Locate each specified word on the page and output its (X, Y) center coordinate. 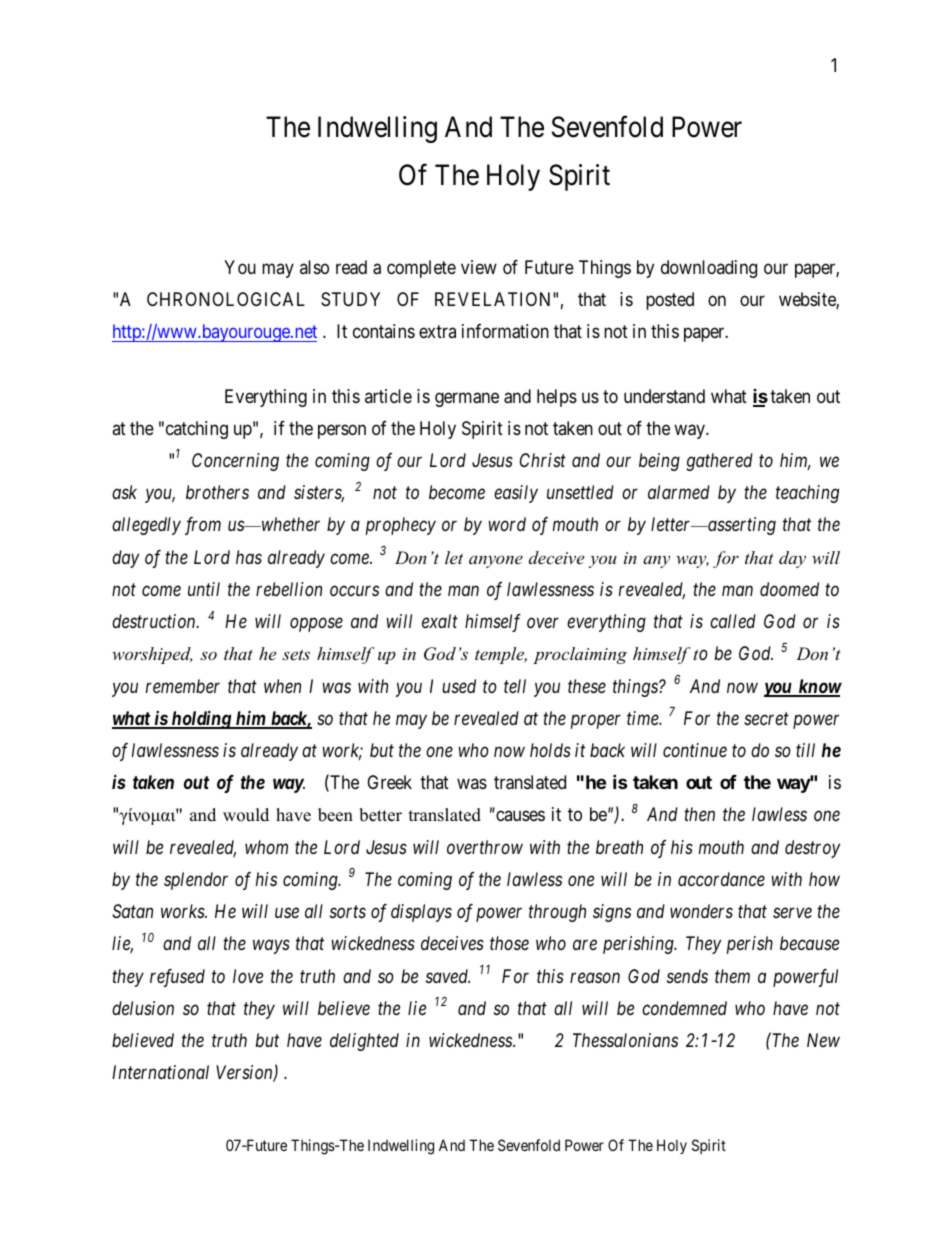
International (160, 1072)
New (823, 1040)
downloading (709, 269)
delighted (364, 1042)
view (479, 267)
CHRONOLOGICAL (226, 299)
